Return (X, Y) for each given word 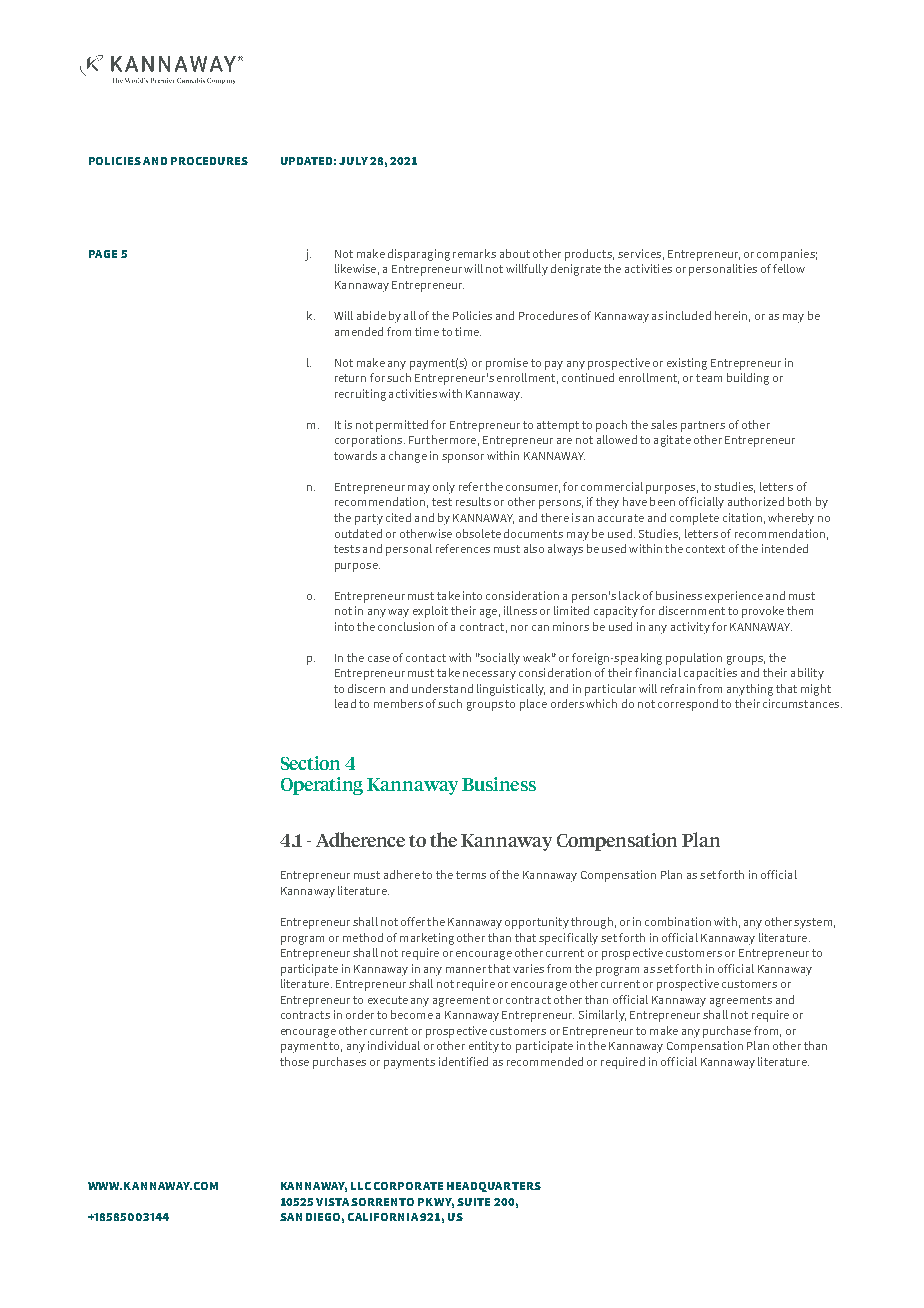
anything (750, 690)
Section (310, 763)
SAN (291, 1217)
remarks (474, 253)
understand (442, 688)
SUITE (473, 1202)
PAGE (103, 254)
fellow (789, 268)
